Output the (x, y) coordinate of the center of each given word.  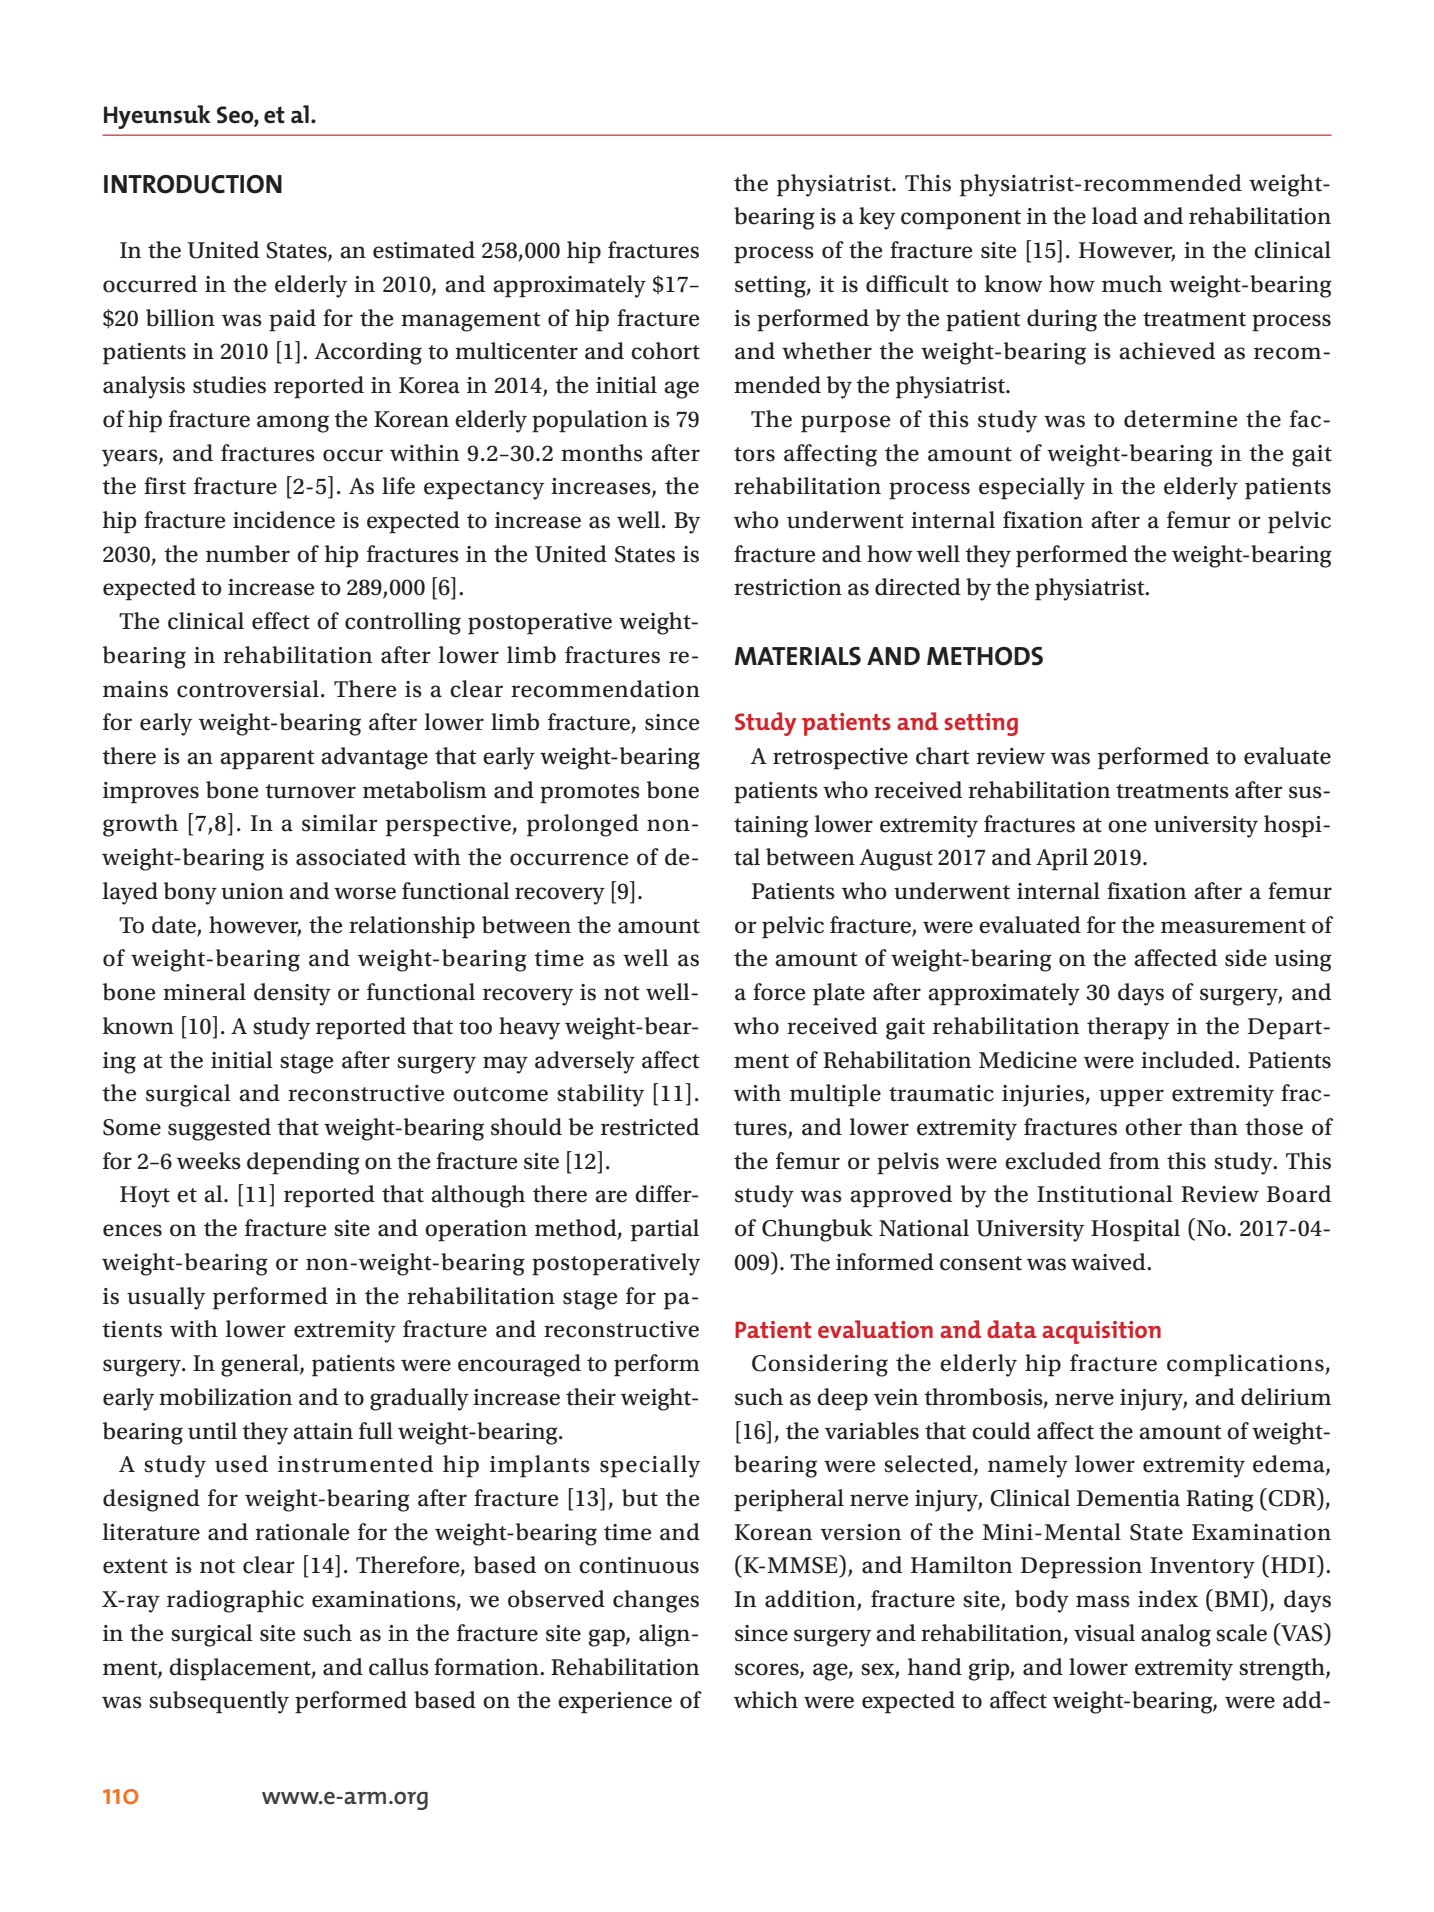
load (1115, 216)
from (1134, 1161)
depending (303, 1163)
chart (942, 756)
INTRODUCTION (193, 184)
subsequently (219, 1702)
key (877, 218)
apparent (267, 760)
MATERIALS (798, 656)
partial (665, 1230)
